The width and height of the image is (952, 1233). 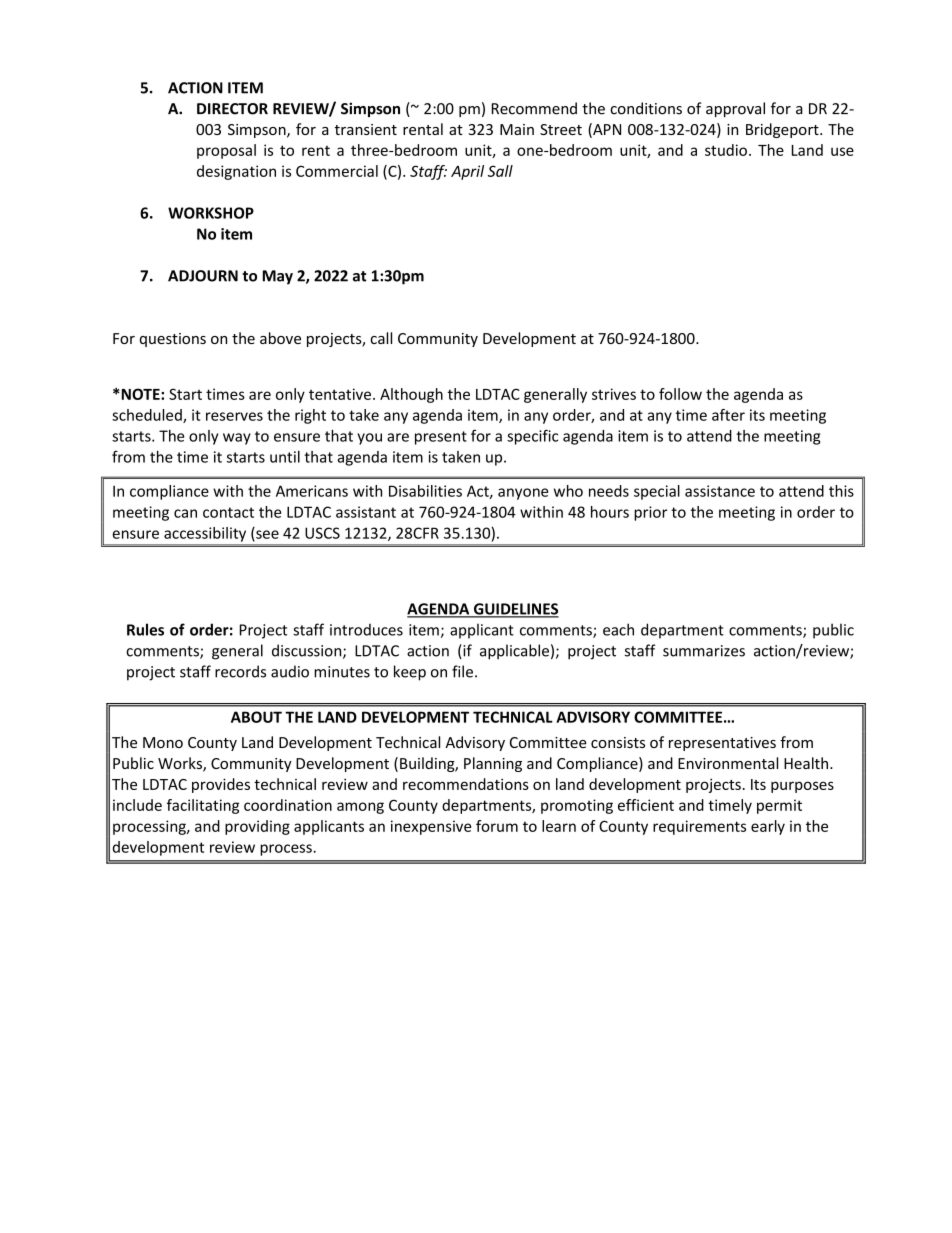 I want to click on Main, so click(x=517, y=129).
